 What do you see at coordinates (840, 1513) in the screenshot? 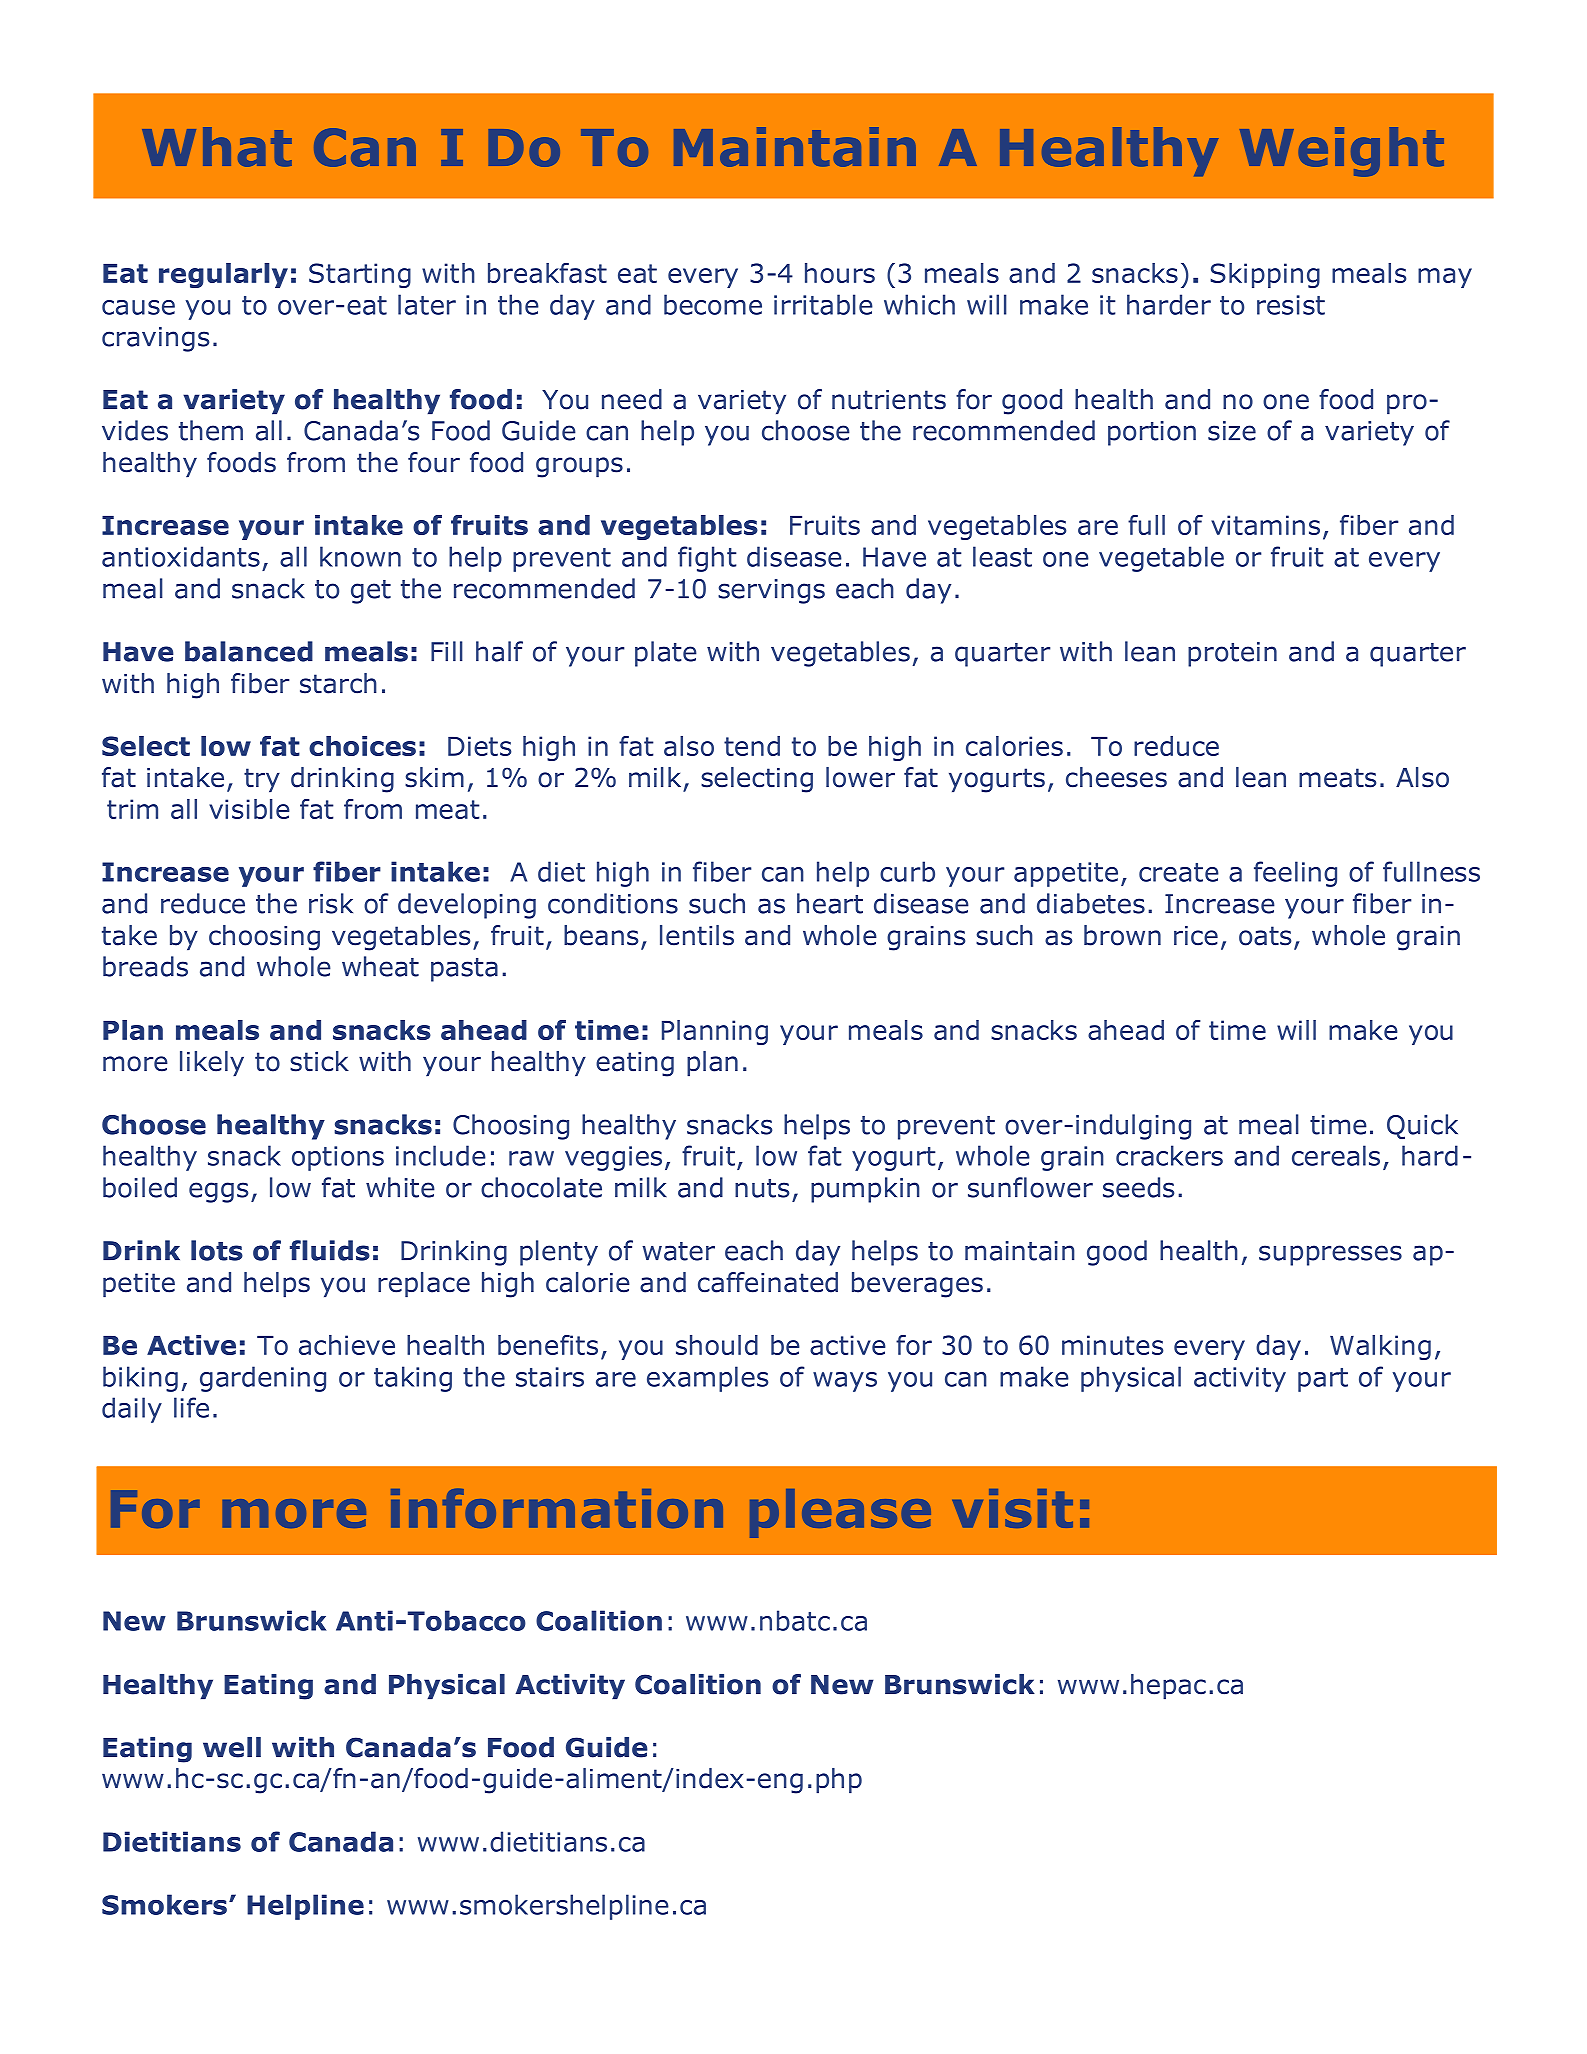
I see `please` at bounding box center [840, 1513].
